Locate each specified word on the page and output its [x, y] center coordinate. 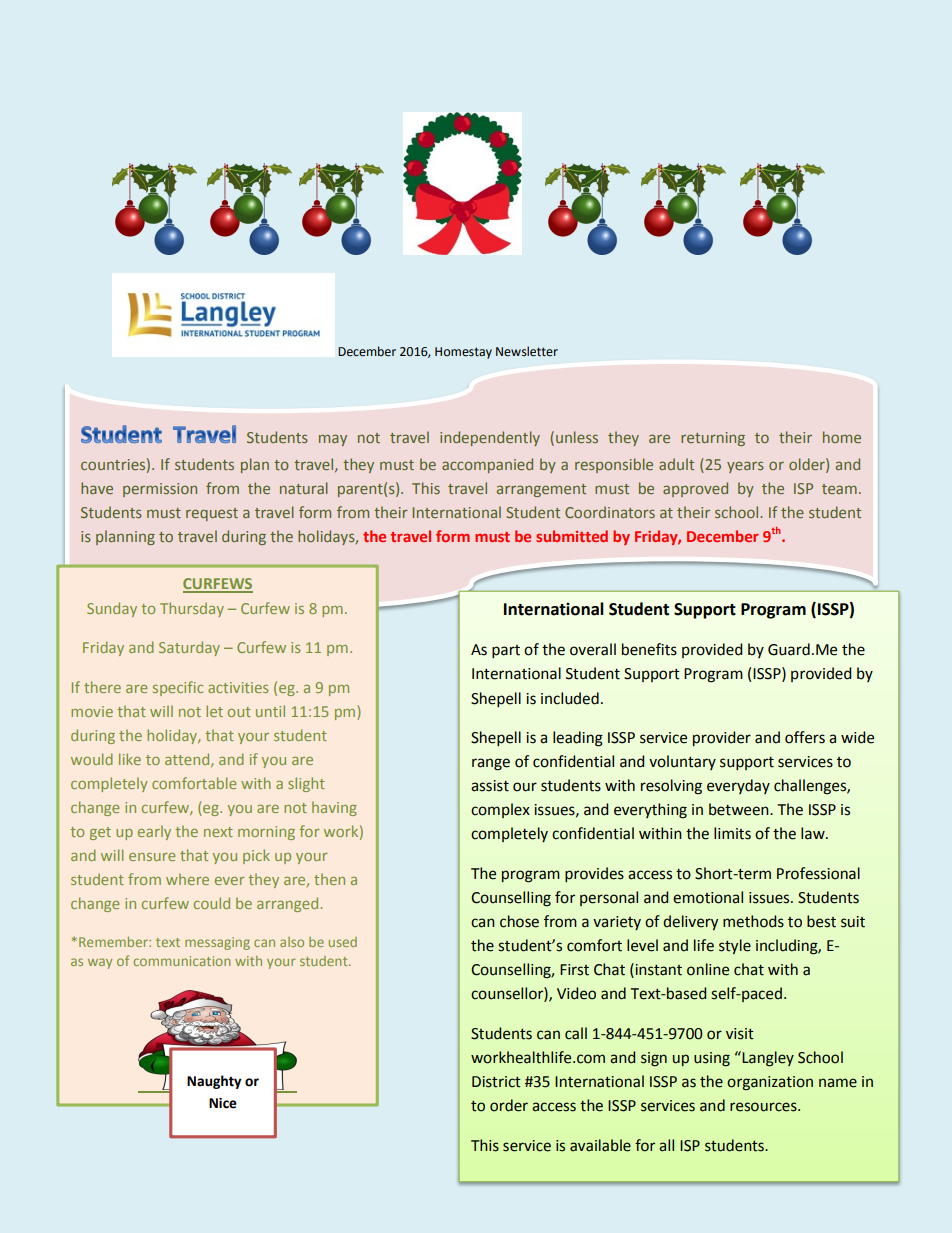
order [509, 1105]
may [333, 440]
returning [713, 439]
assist [490, 786]
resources [764, 1107]
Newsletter [527, 351]
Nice [223, 1103]
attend [188, 760]
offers [805, 737]
